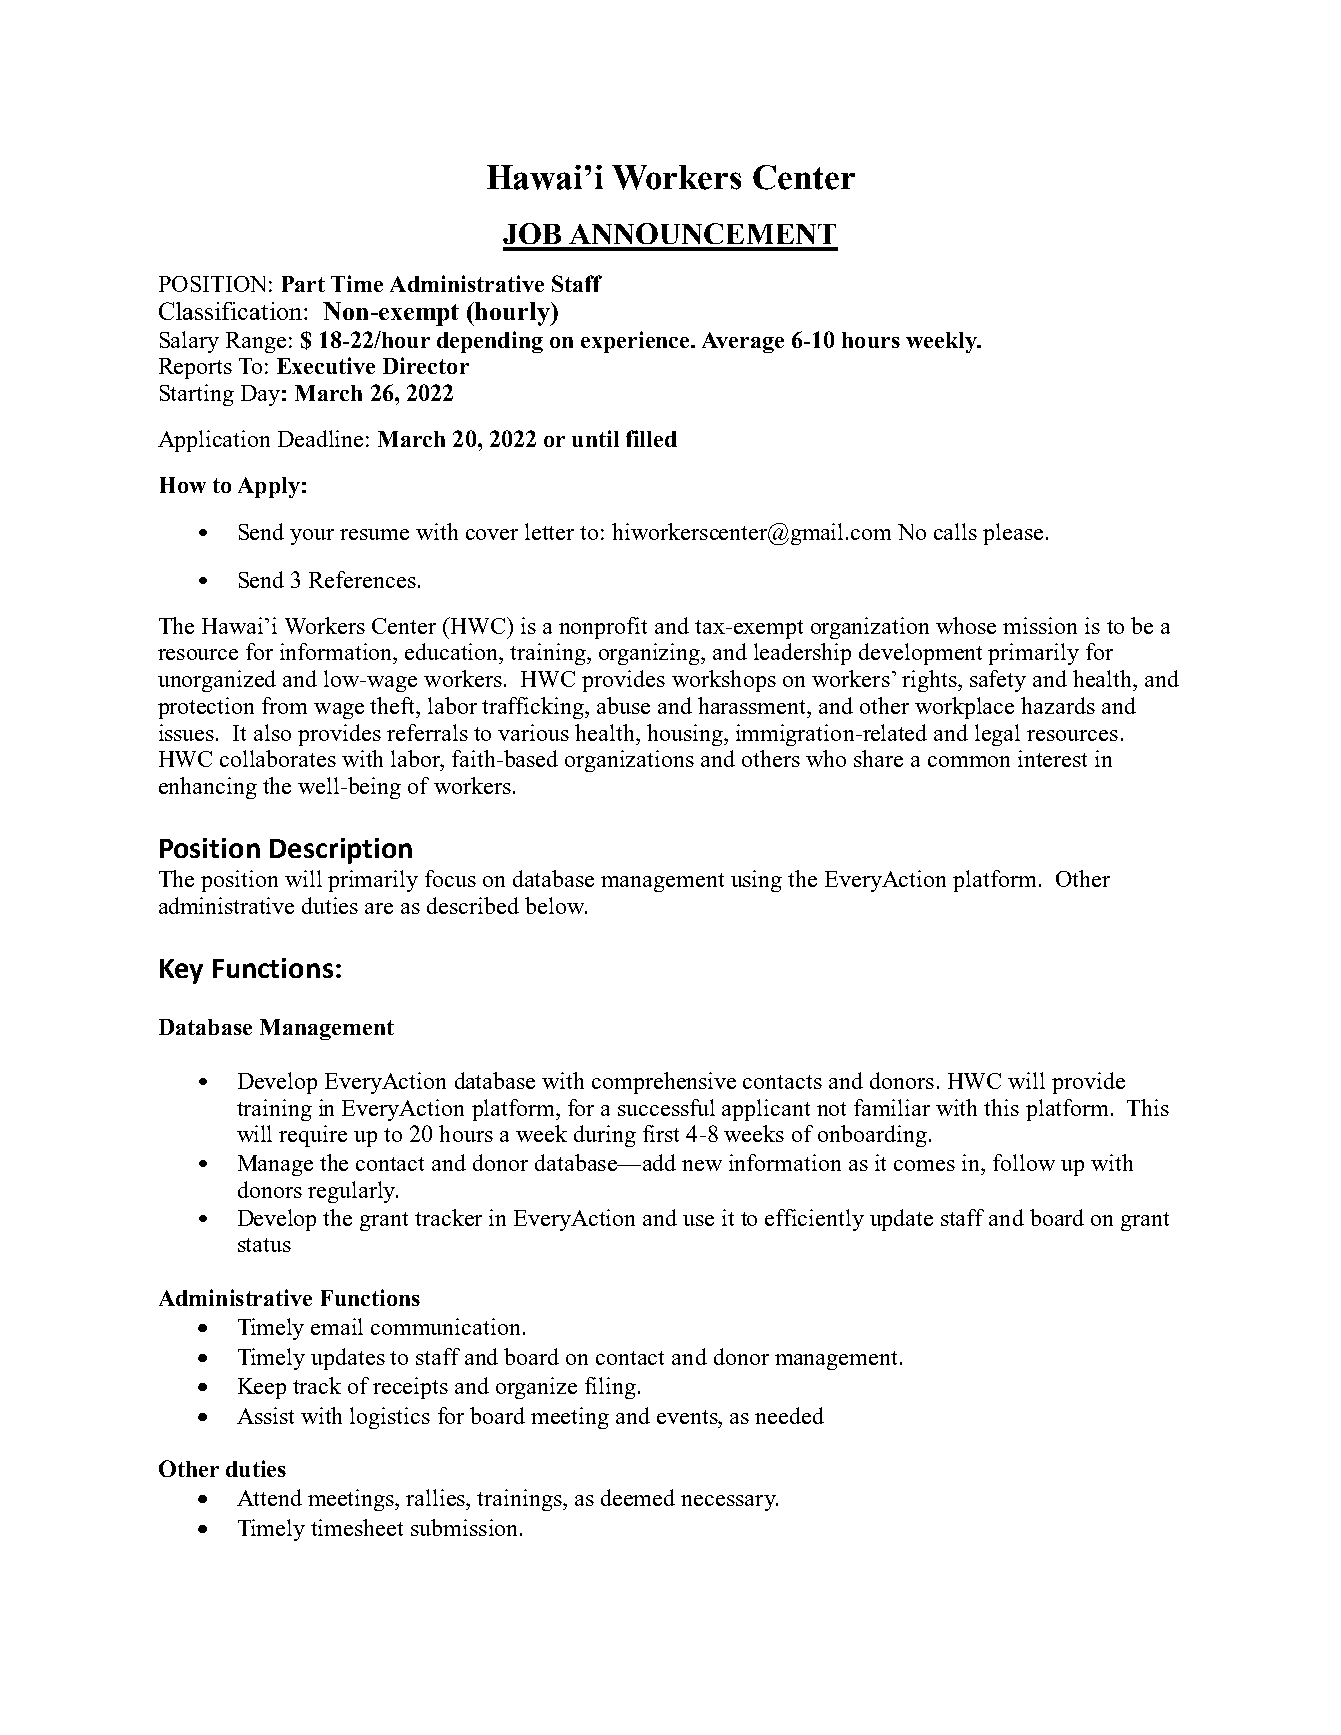 Image resolution: width=1341 pixels, height=1735 pixels. Describe the element at coordinates (702, 1165) in the screenshot. I see `new` at that location.
